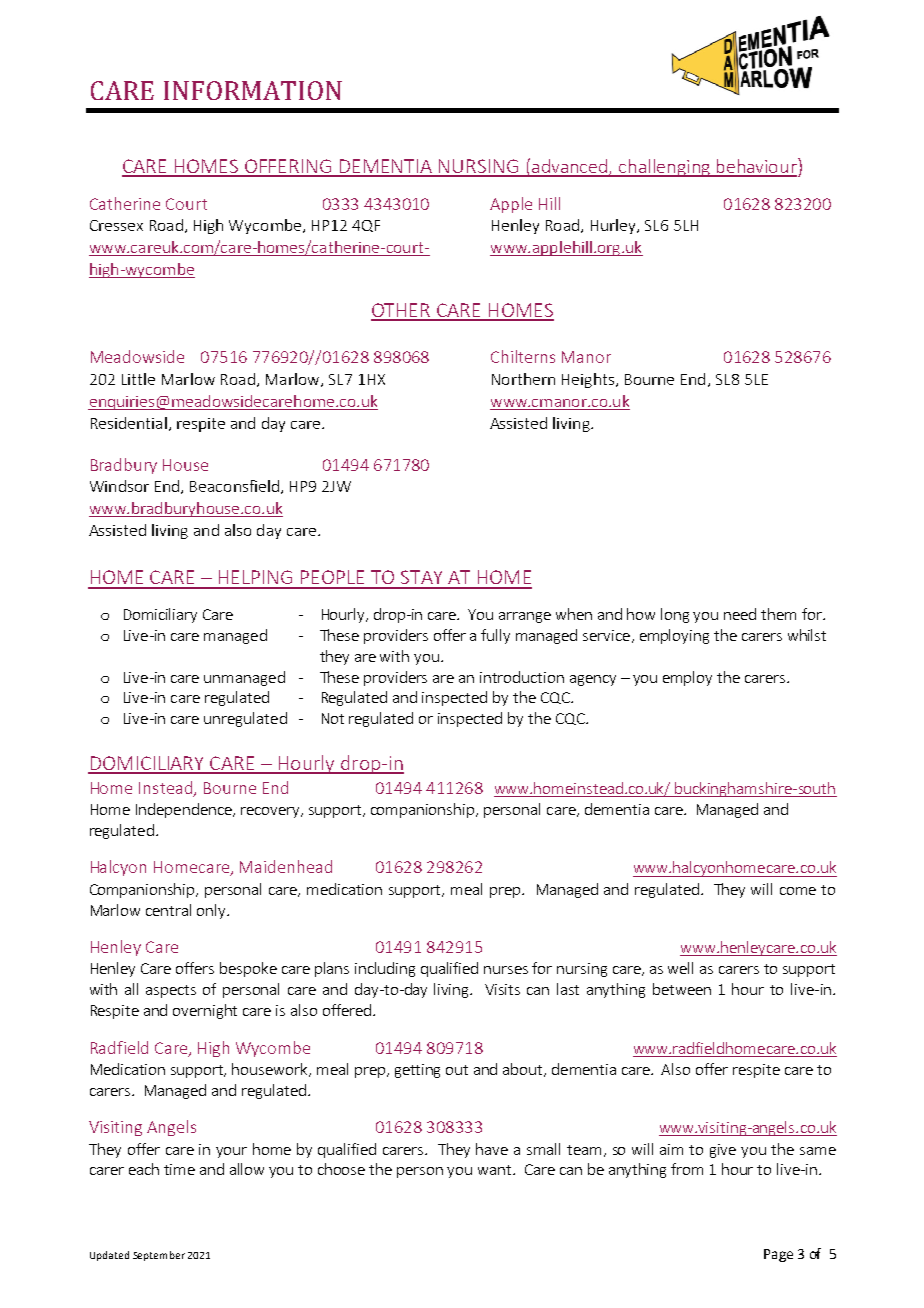  Describe the element at coordinates (253, 90) in the screenshot. I see `INFORMATION` at that location.
